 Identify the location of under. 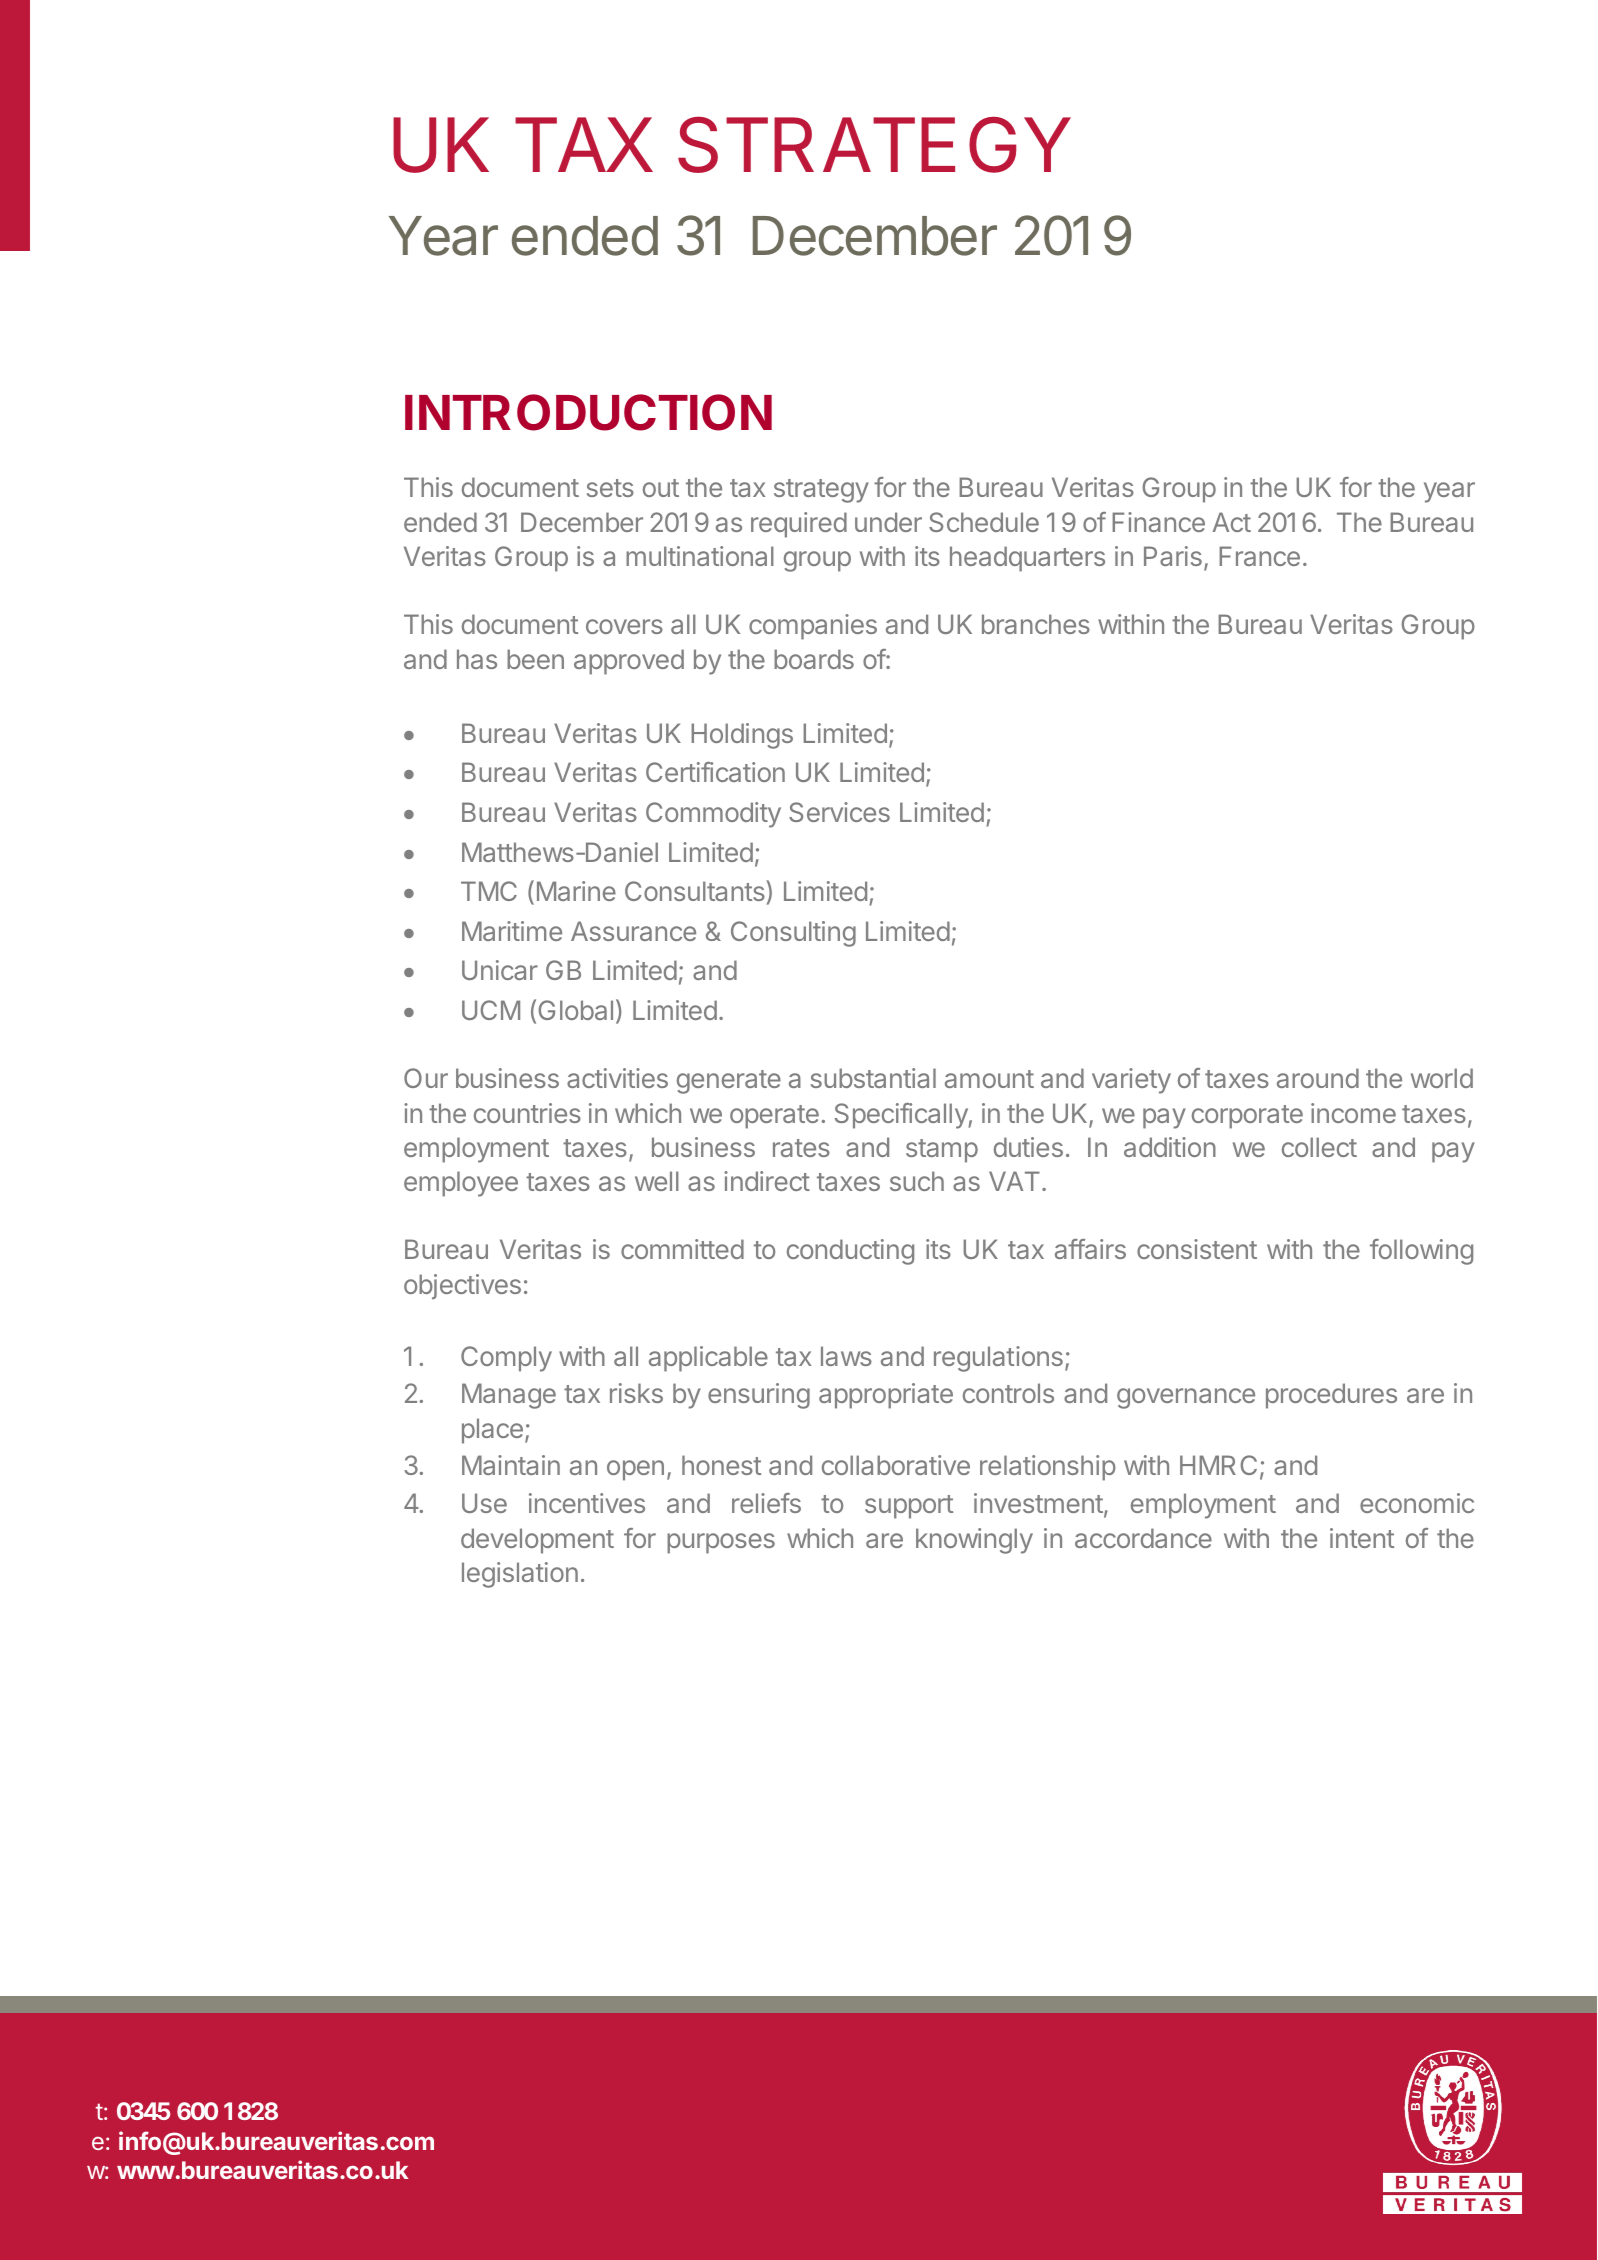
(888, 522).
